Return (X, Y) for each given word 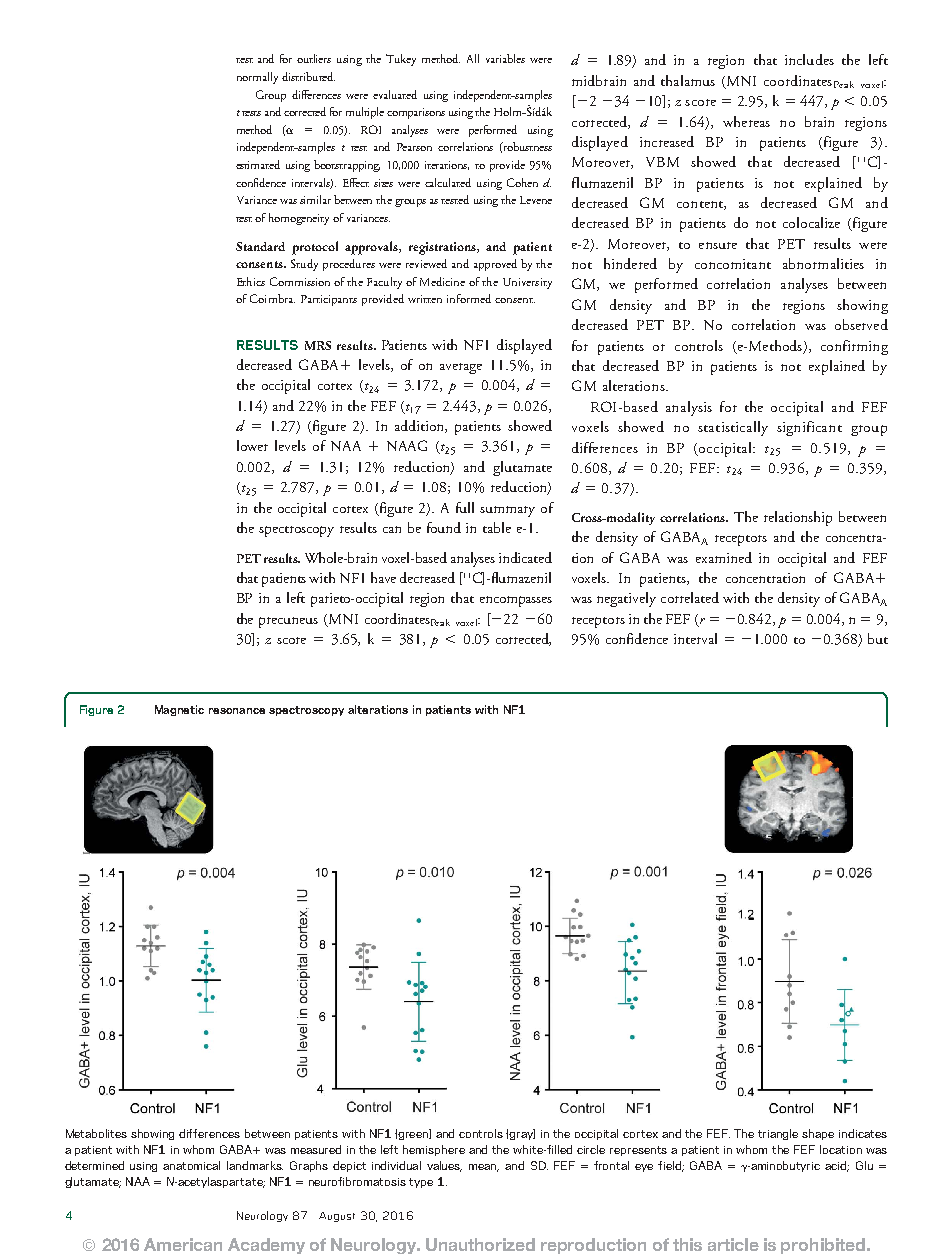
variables (505, 58)
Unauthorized (480, 1244)
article (733, 1244)
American (183, 1244)
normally (257, 78)
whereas (746, 121)
